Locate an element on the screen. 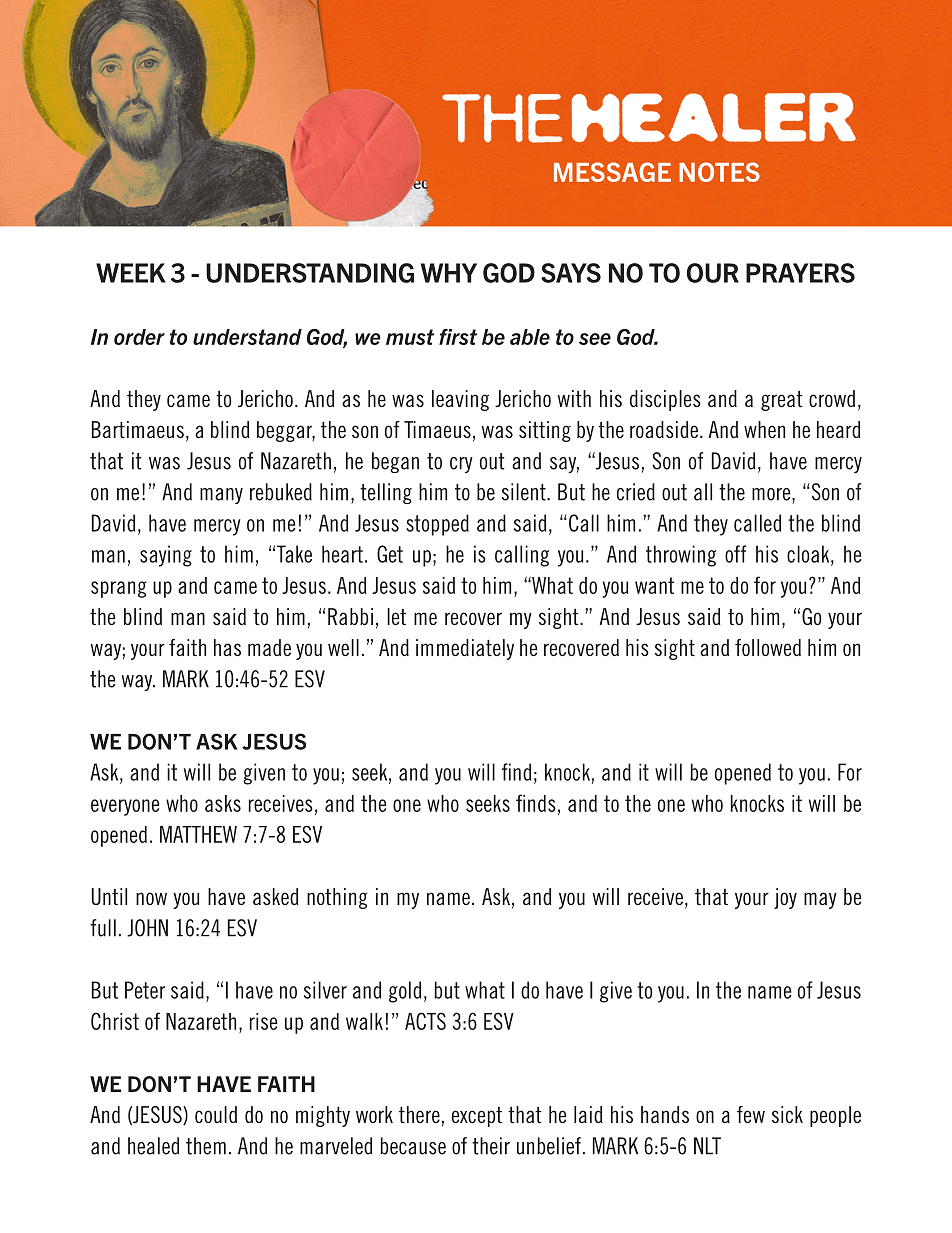 Image resolution: width=952 pixels, height=1233 pixels. has is located at coordinates (227, 647).
